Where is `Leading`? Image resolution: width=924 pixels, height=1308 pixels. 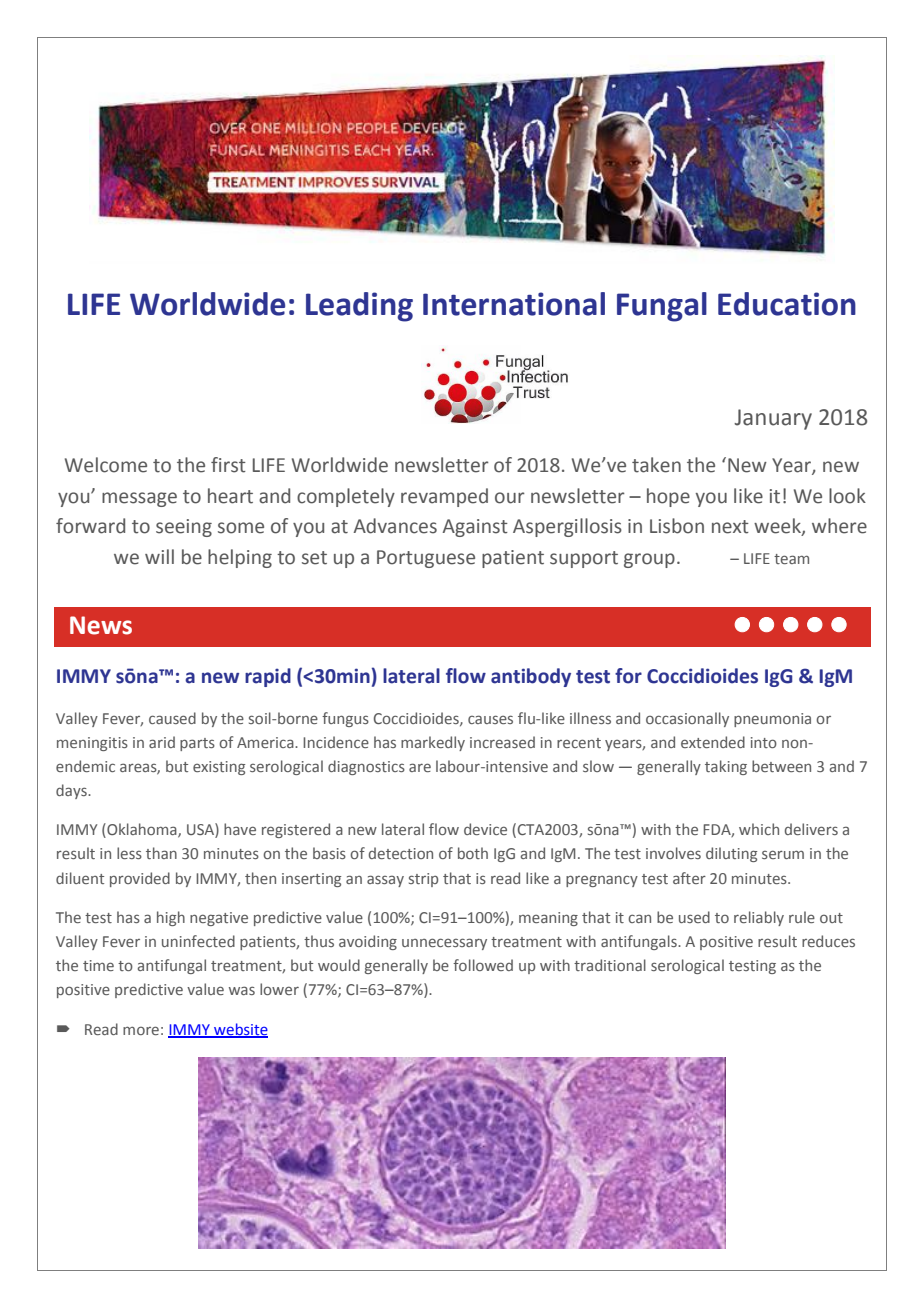
Leading is located at coordinates (359, 307).
